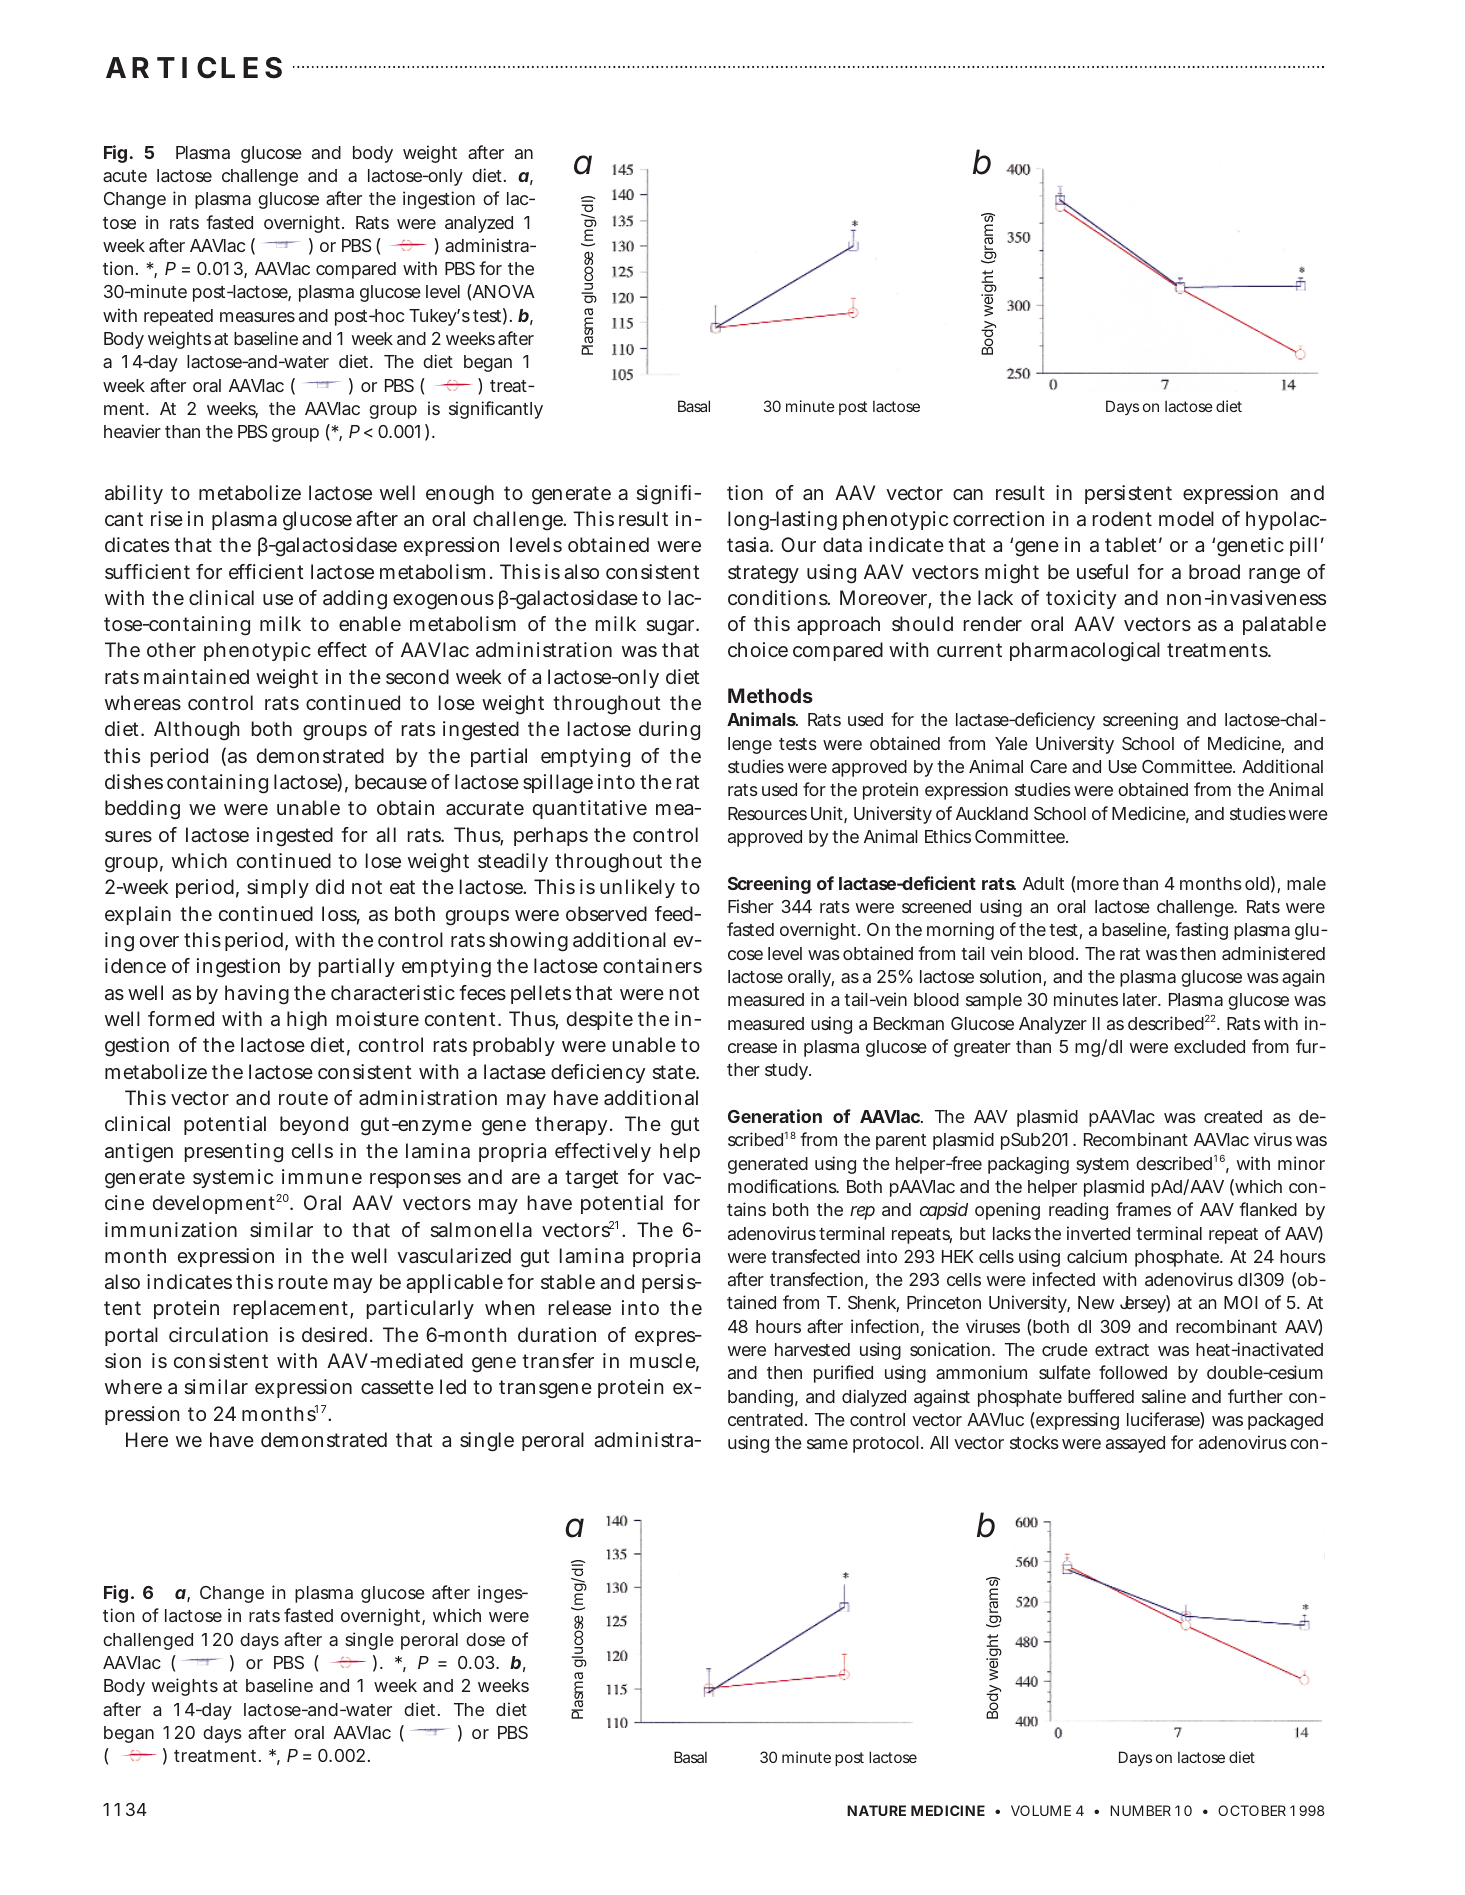 The width and height of the screenshot is (1465, 1895). I want to click on having, so click(257, 995).
